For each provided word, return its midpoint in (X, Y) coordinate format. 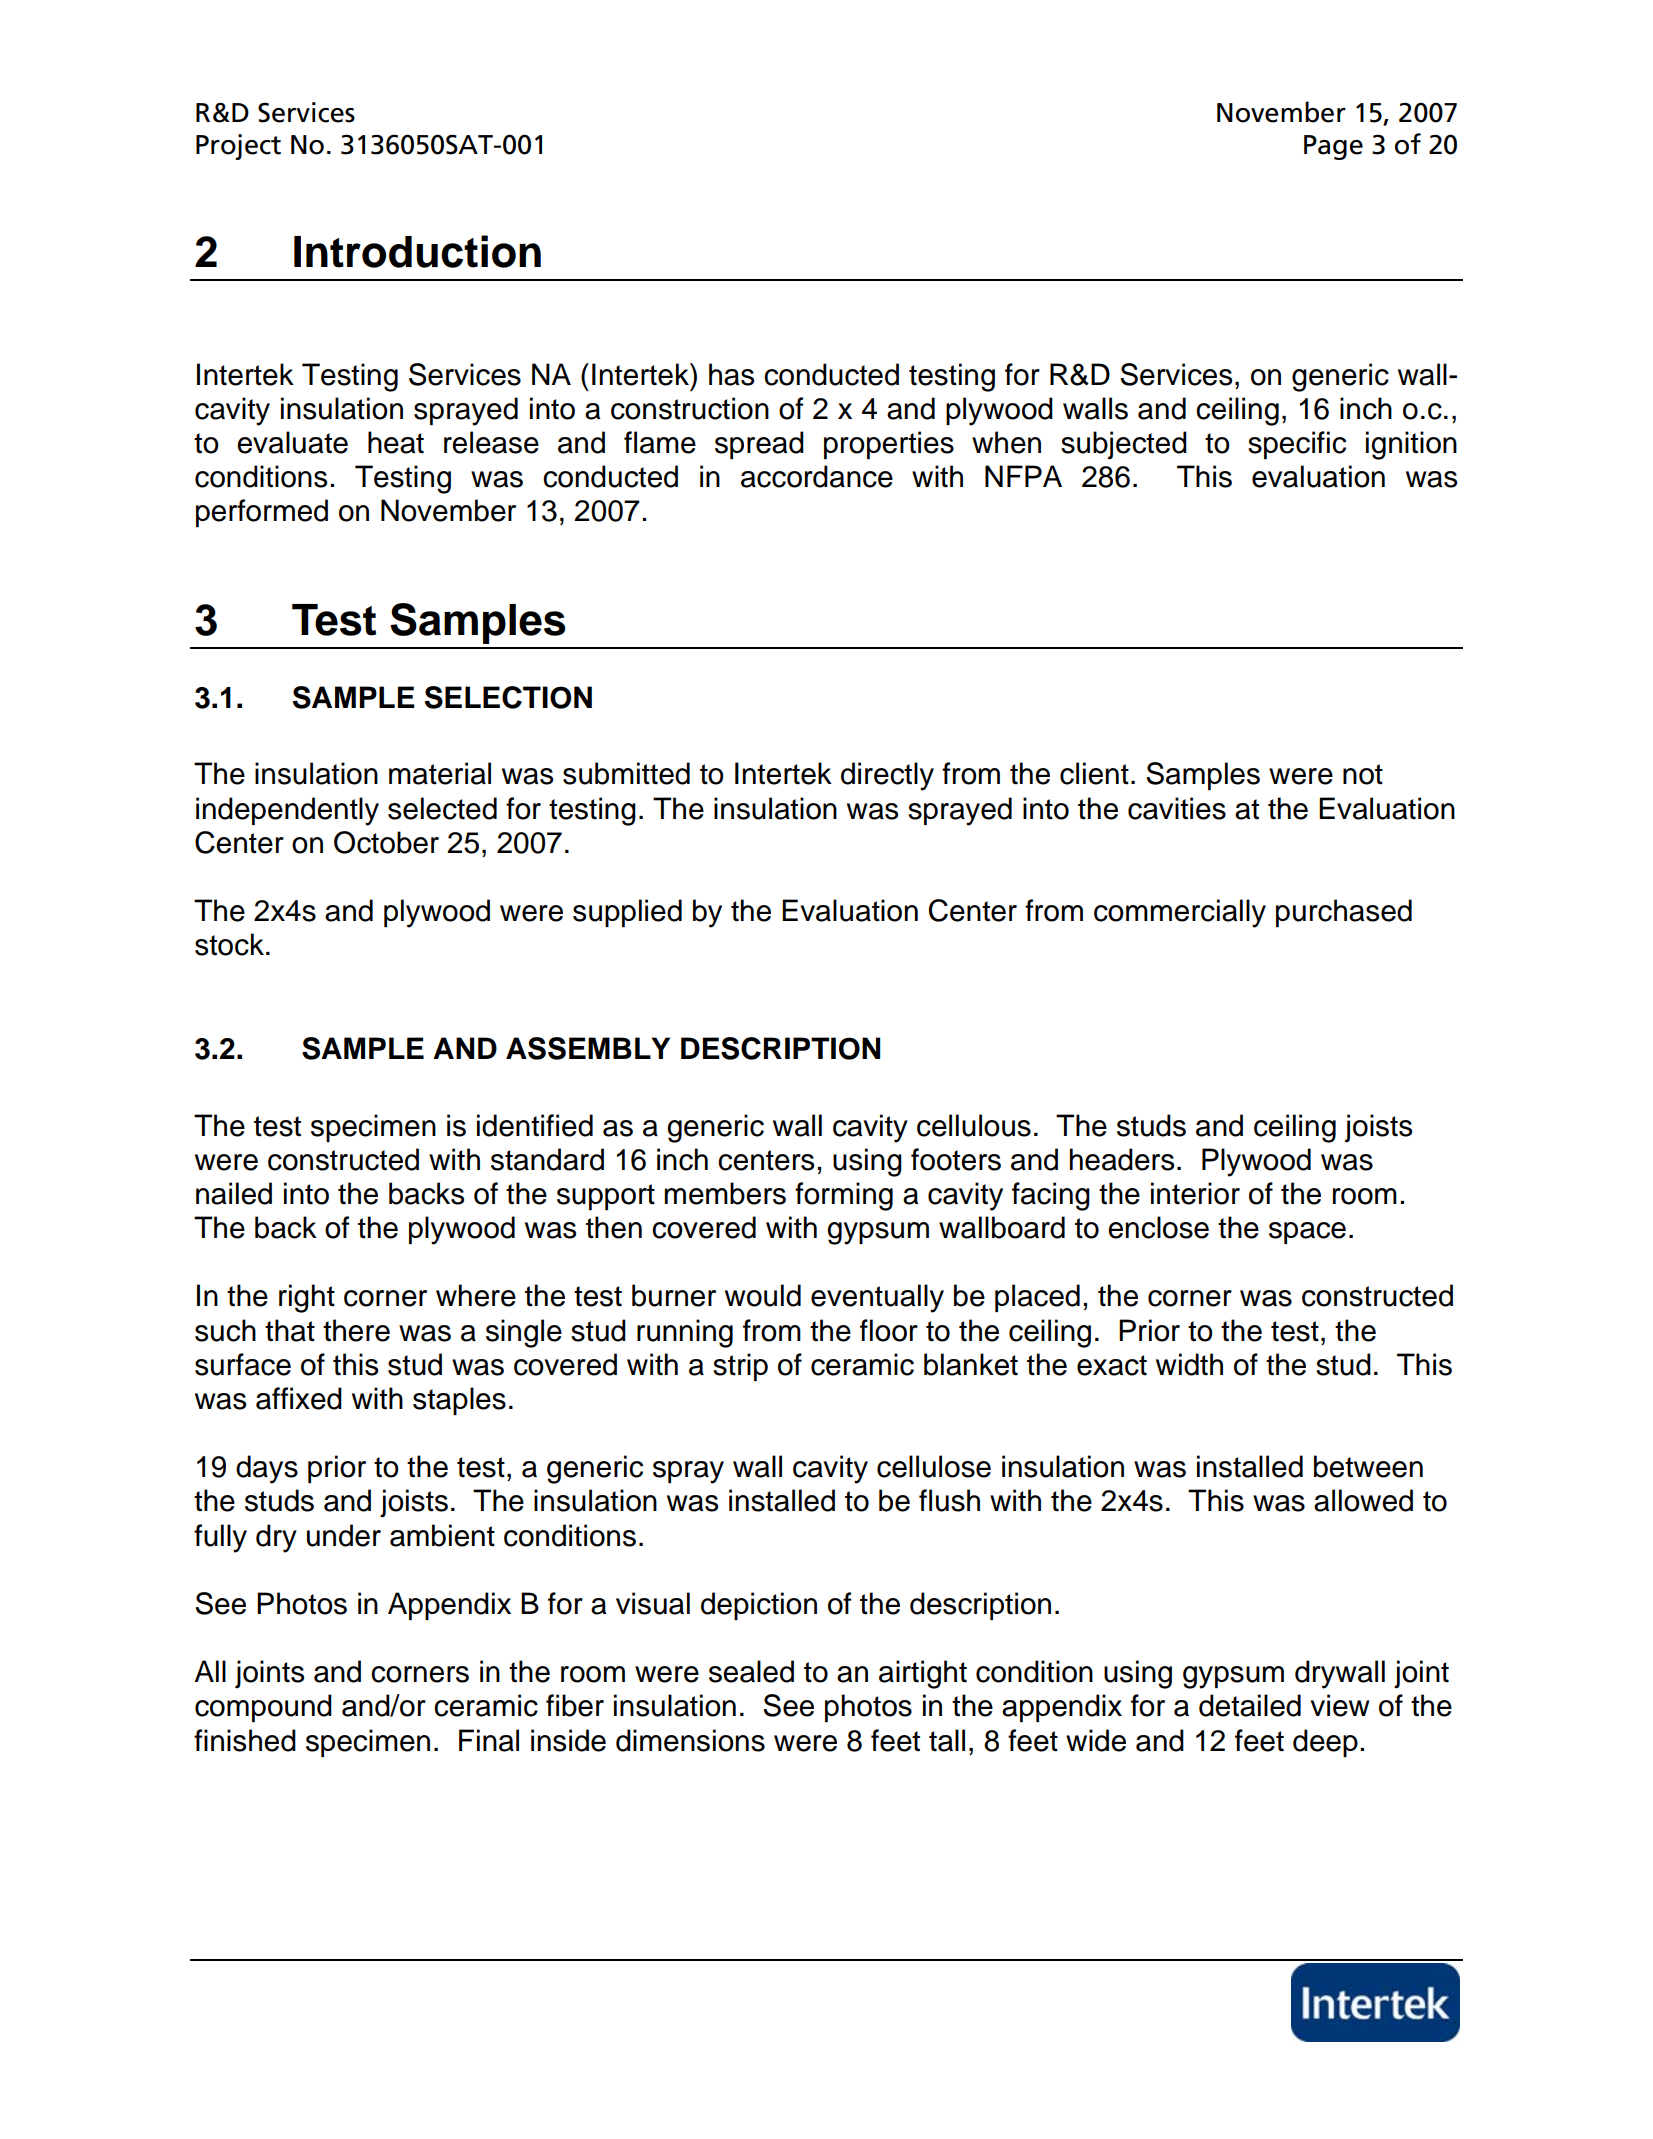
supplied (627, 913)
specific (1297, 445)
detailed (1250, 1705)
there (356, 1330)
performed (262, 513)
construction (690, 408)
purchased (1344, 913)
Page (1333, 147)
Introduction (417, 251)
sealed (751, 1671)
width (1189, 1364)
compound (263, 1708)
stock (229, 944)
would (763, 1295)
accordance (817, 476)
